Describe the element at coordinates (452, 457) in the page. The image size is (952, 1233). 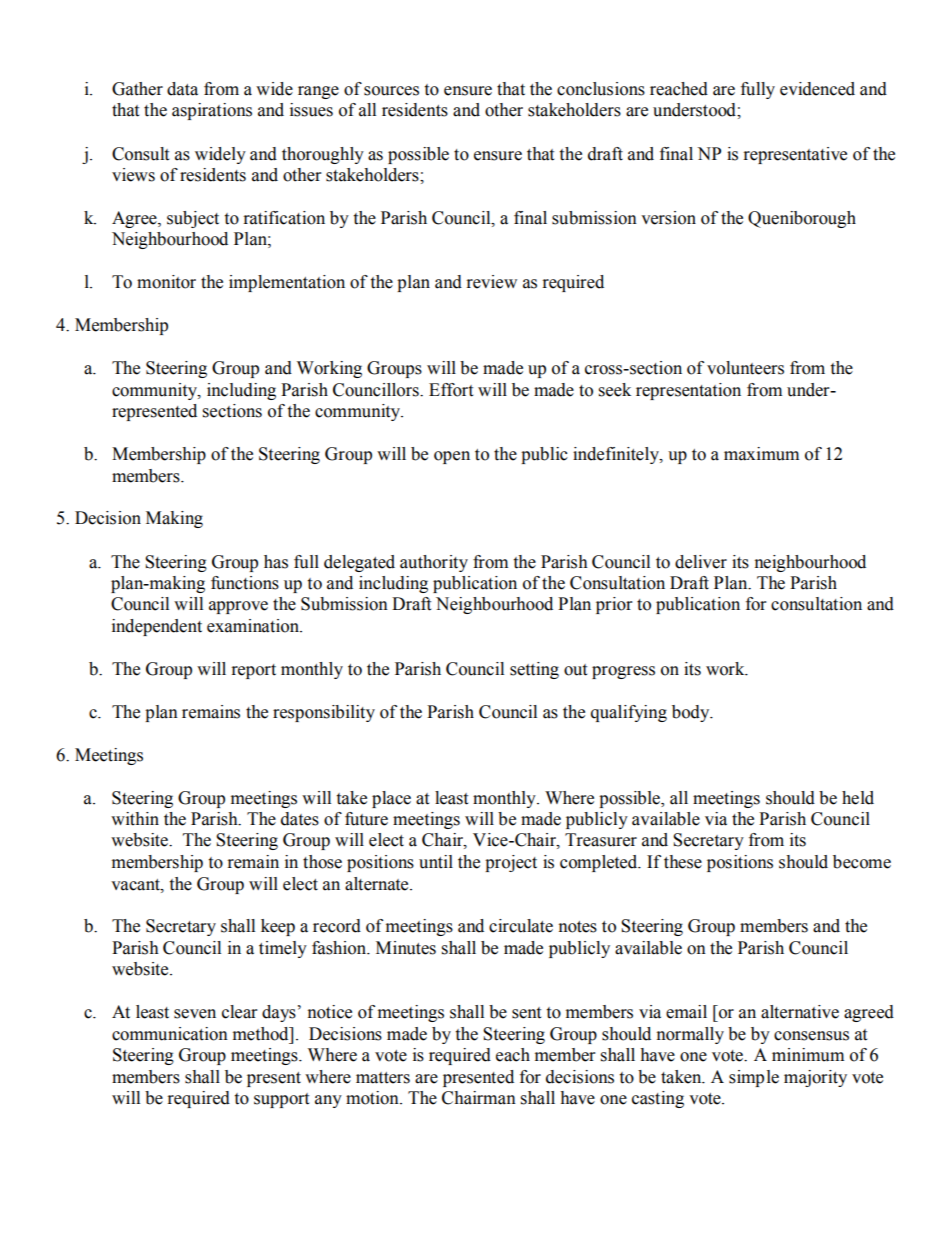
I see `open` at that location.
